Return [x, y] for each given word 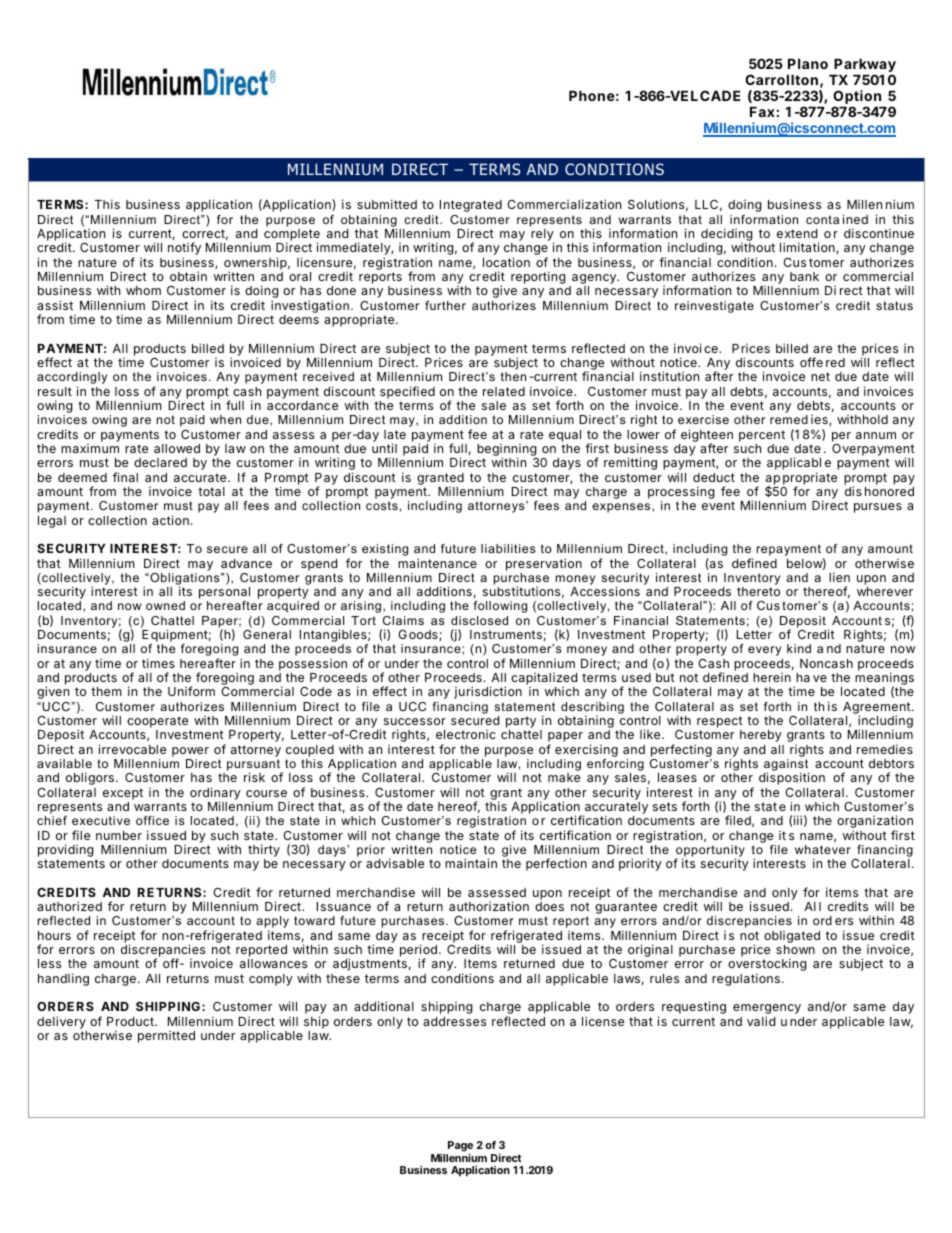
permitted [166, 1037]
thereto [758, 591]
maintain [471, 863]
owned [165, 605]
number [119, 835]
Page [459, 1148]
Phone [592, 95]
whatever [823, 849]
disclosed [479, 620]
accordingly [72, 379]
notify [184, 250]
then [513, 376]
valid [761, 1021]
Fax [762, 111]
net [820, 376]
